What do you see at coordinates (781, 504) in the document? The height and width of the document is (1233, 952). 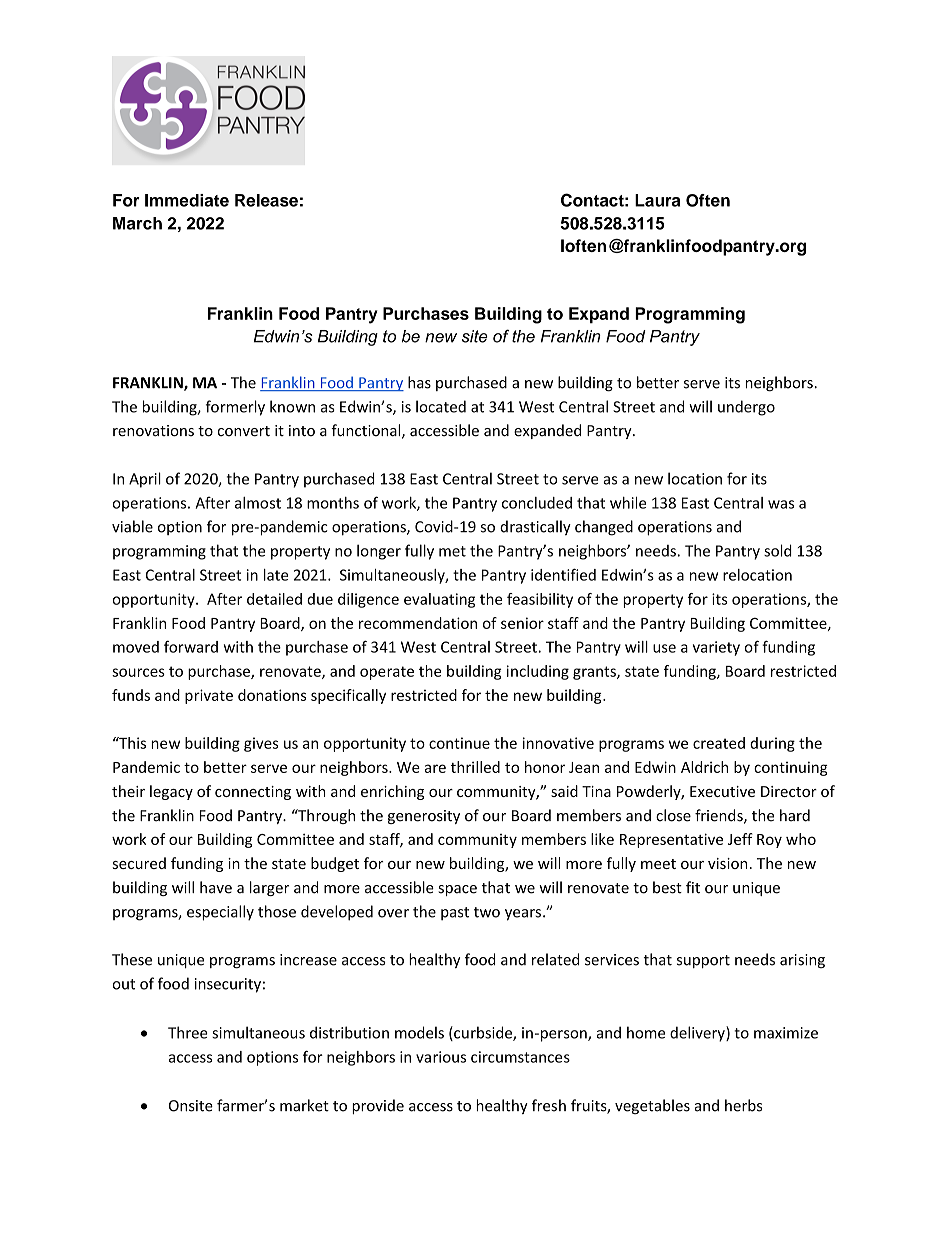 I see `was` at bounding box center [781, 504].
